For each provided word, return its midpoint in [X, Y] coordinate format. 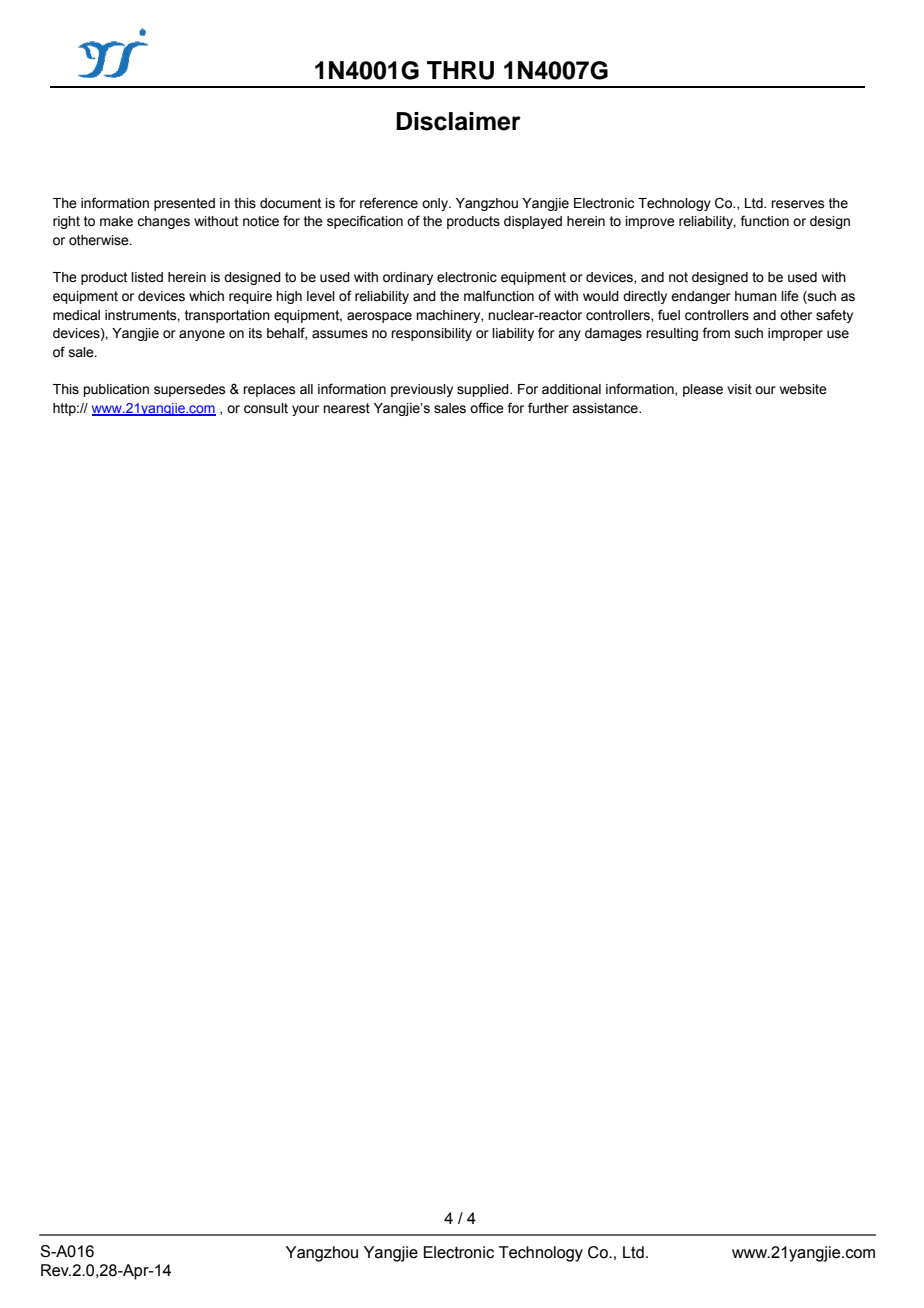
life [790, 295]
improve [650, 222]
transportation [227, 316]
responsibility [431, 334]
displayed [533, 222]
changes [163, 222]
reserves [798, 204]
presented [184, 204]
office [487, 408]
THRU [460, 70]
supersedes [190, 390]
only [436, 204]
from [716, 332]
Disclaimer [458, 121]
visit [739, 389]
